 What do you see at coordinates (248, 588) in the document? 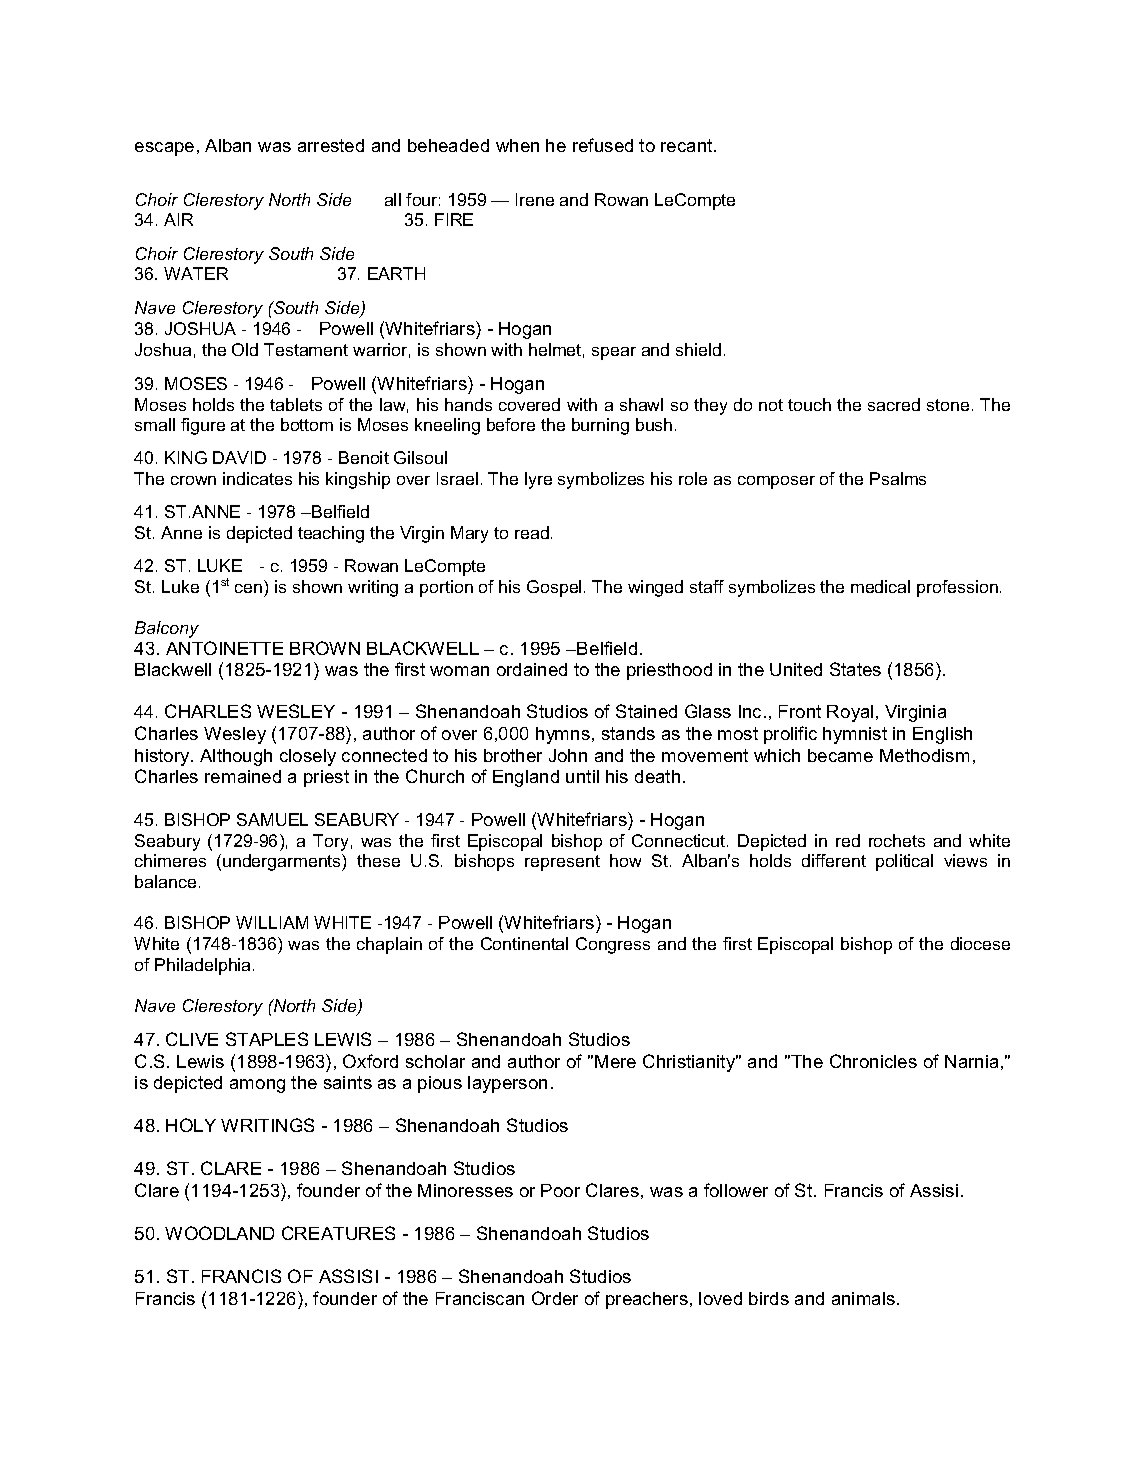
I see `cen` at bounding box center [248, 588].
